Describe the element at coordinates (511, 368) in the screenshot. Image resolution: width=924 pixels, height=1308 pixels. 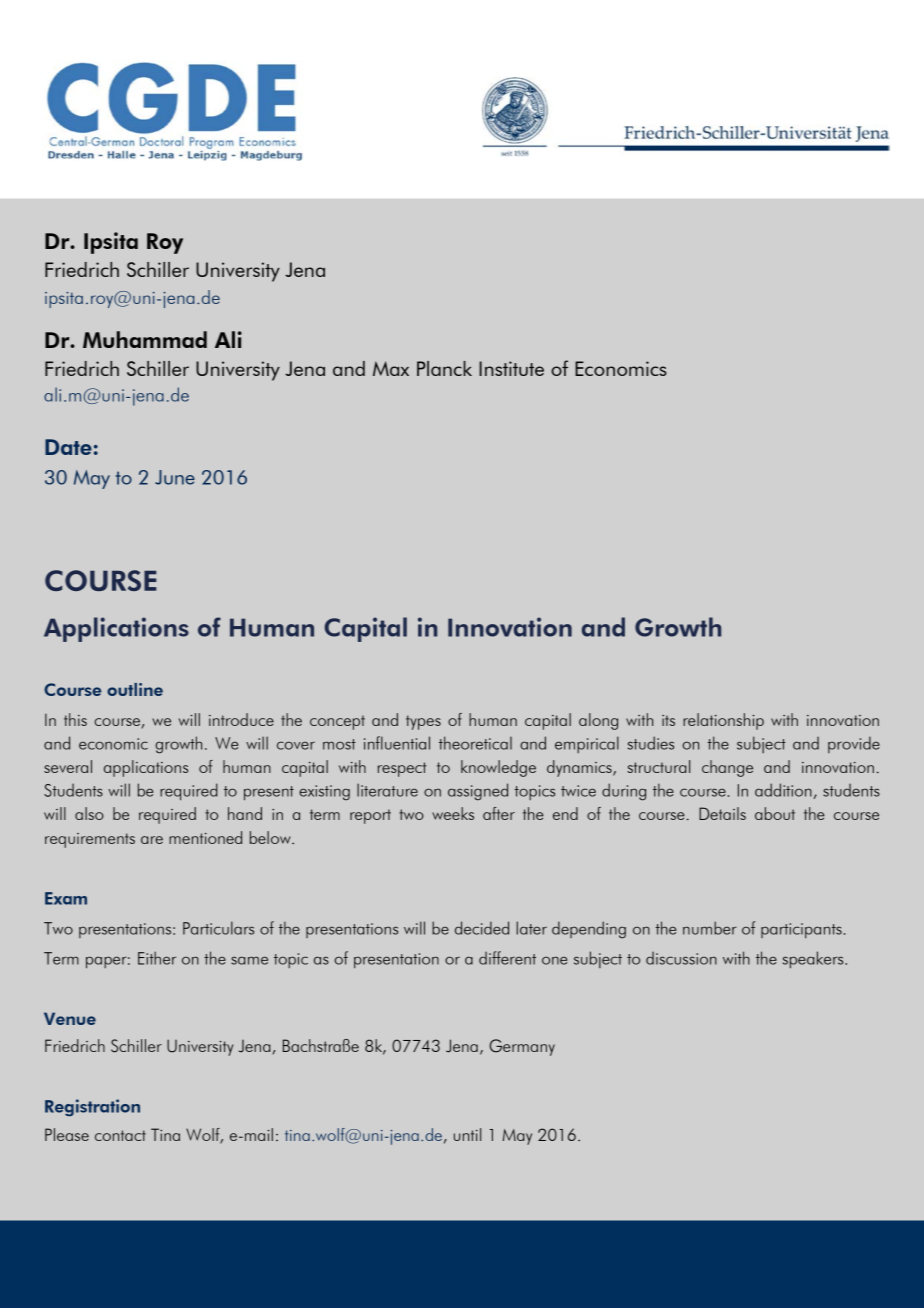
I see `Institute` at that location.
